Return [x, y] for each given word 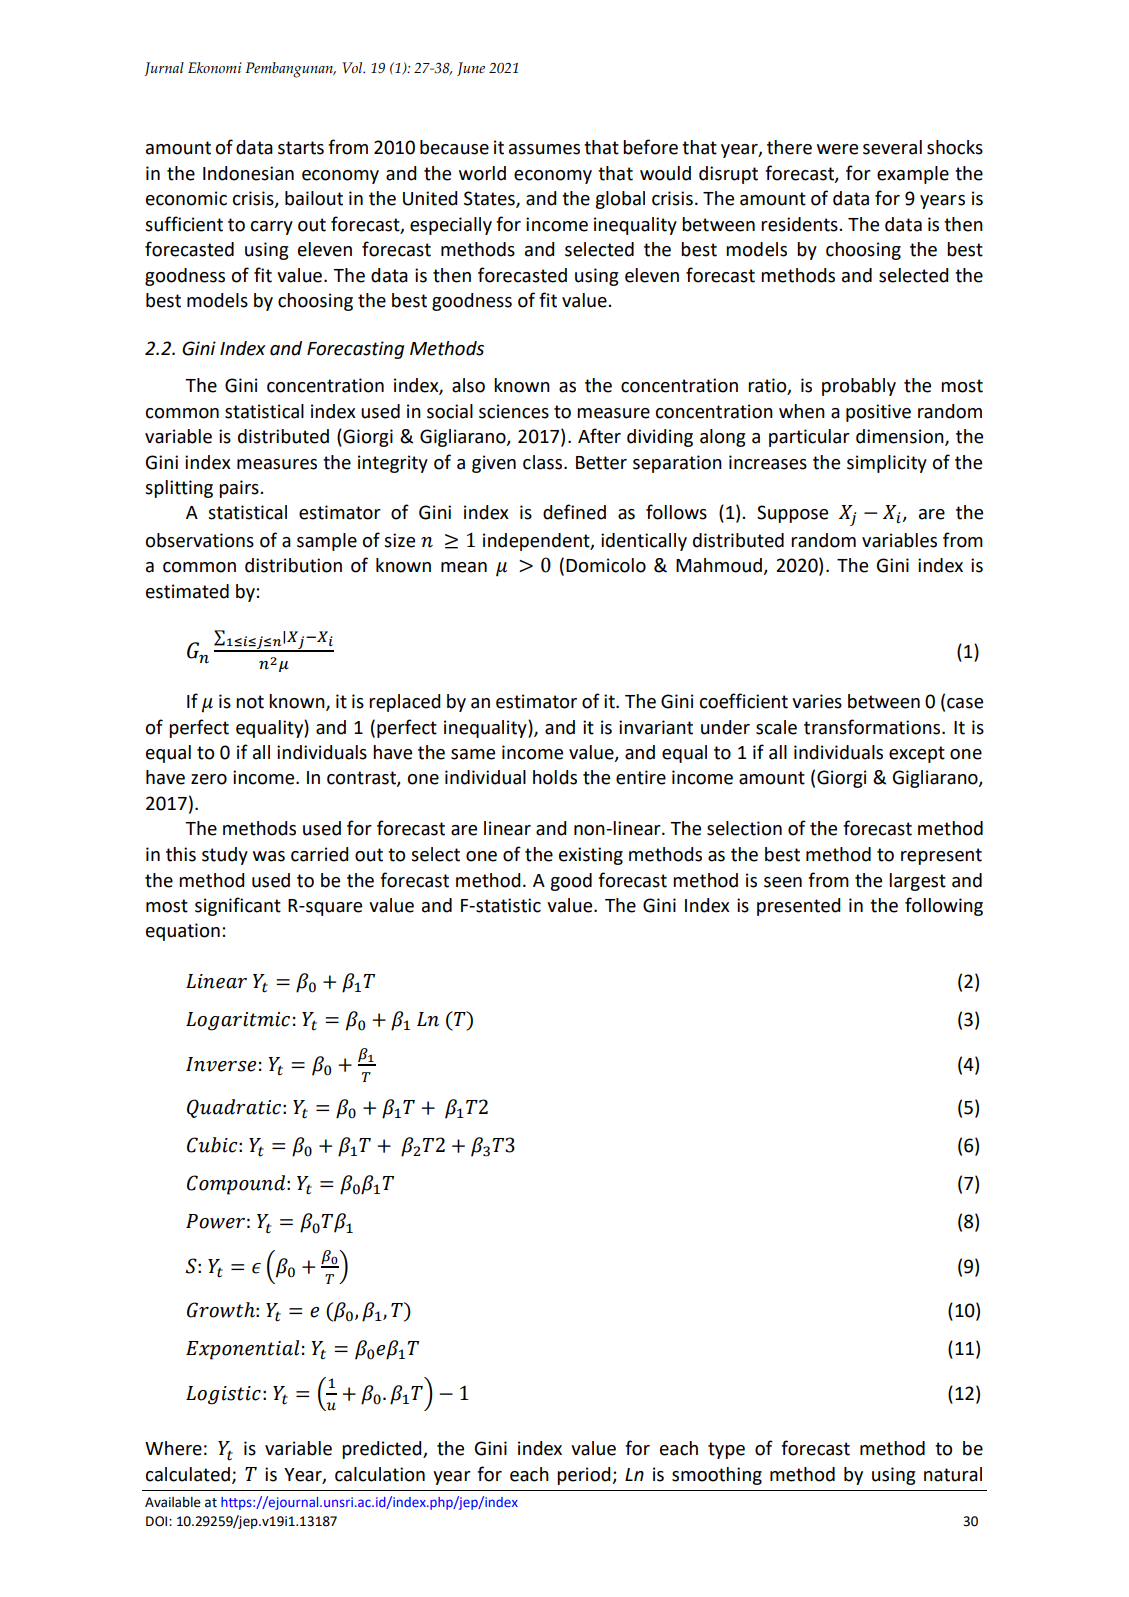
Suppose [792, 514]
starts [301, 148]
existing [591, 856]
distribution [293, 565]
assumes [544, 149]
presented [798, 907]
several [892, 147]
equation [183, 932]
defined [574, 512]
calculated [188, 1474]
